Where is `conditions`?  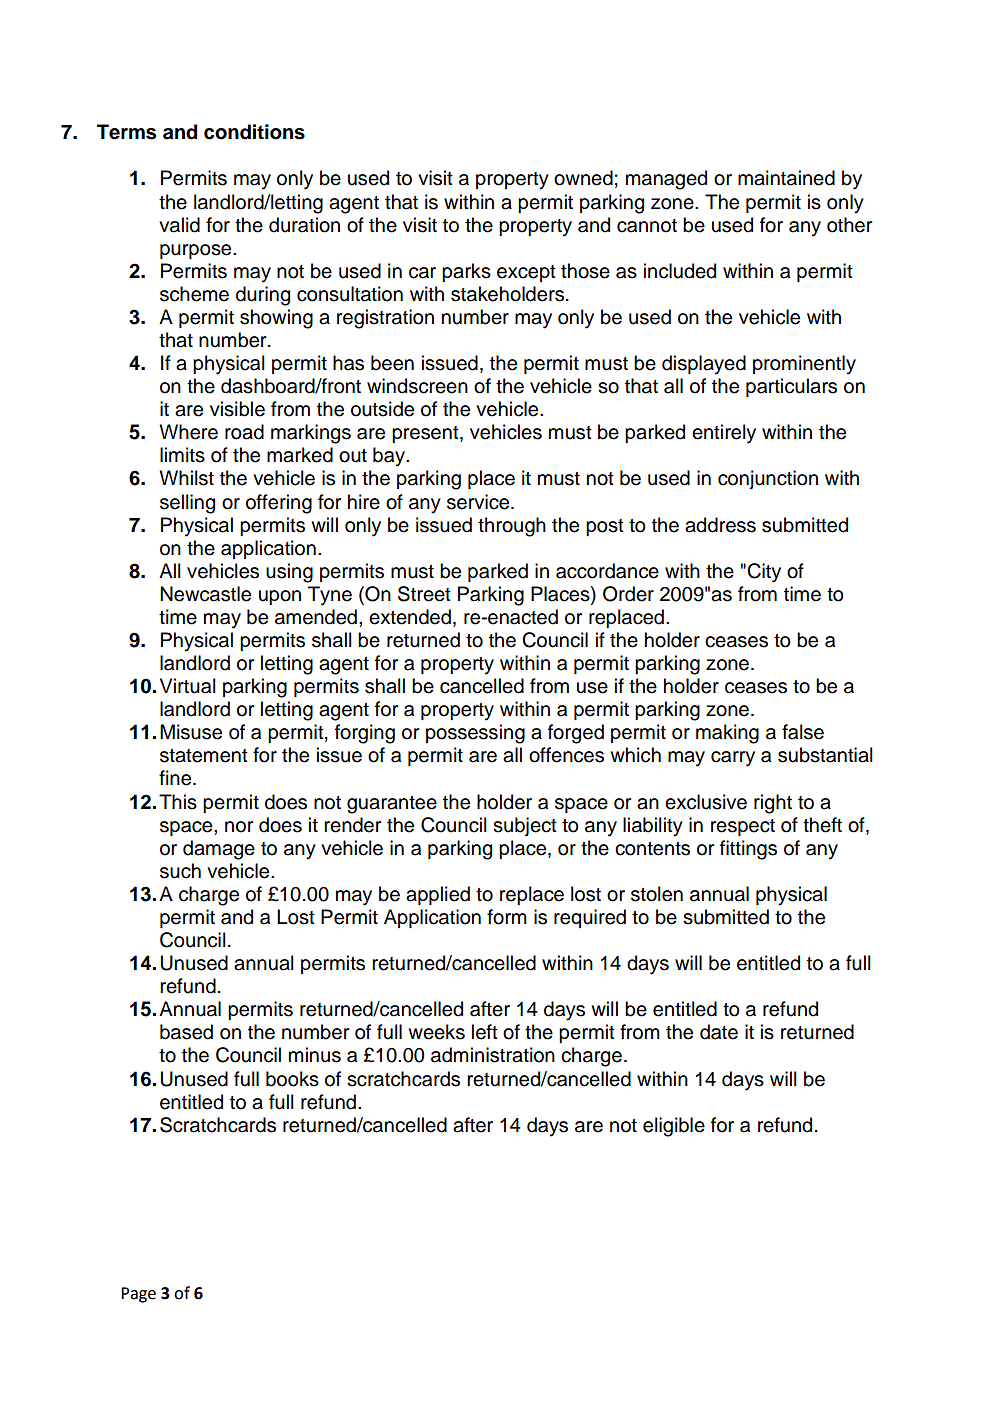 conditions is located at coordinates (254, 132).
